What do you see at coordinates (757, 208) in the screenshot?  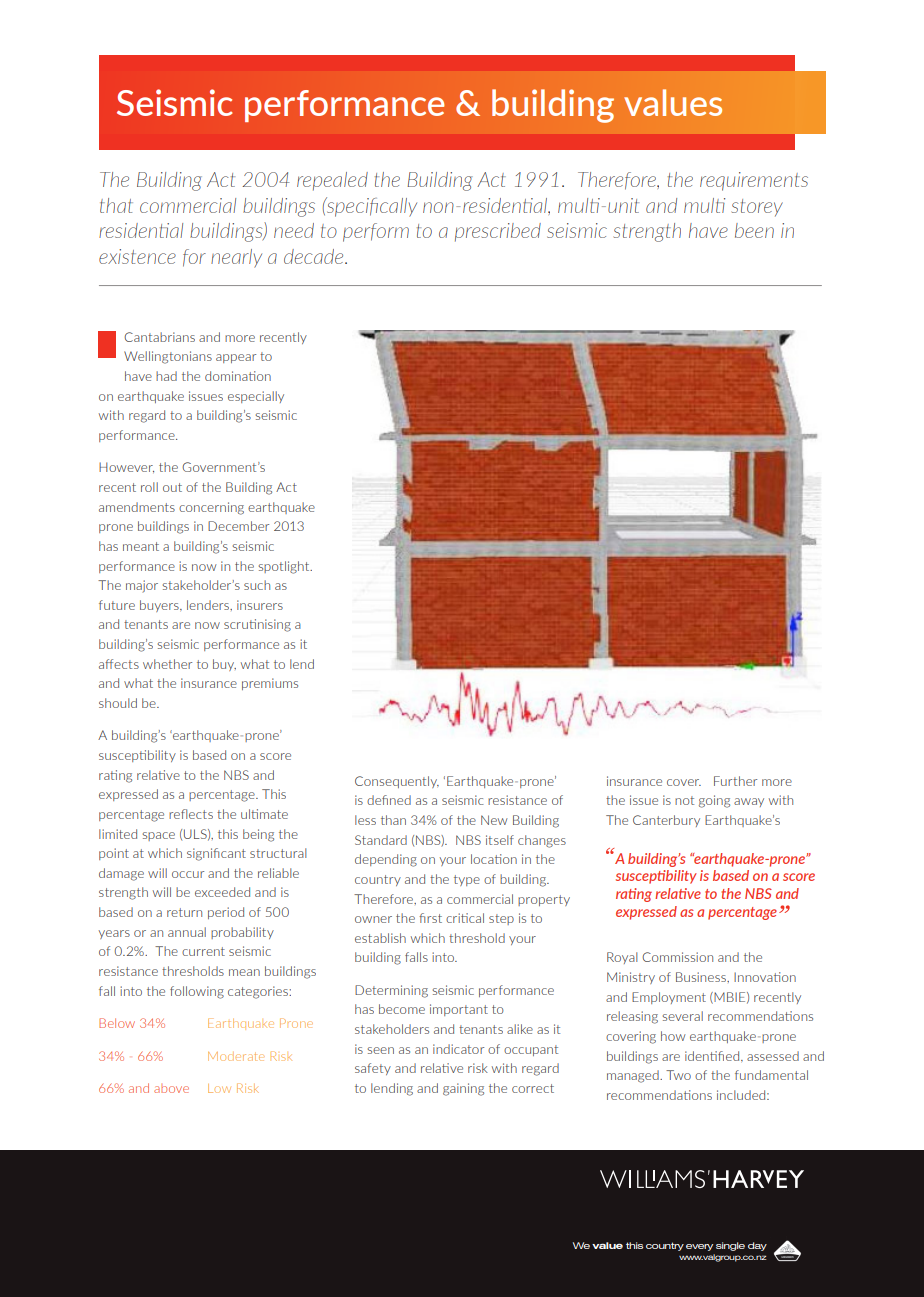 I see `storey` at bounding box center [757, 208].
